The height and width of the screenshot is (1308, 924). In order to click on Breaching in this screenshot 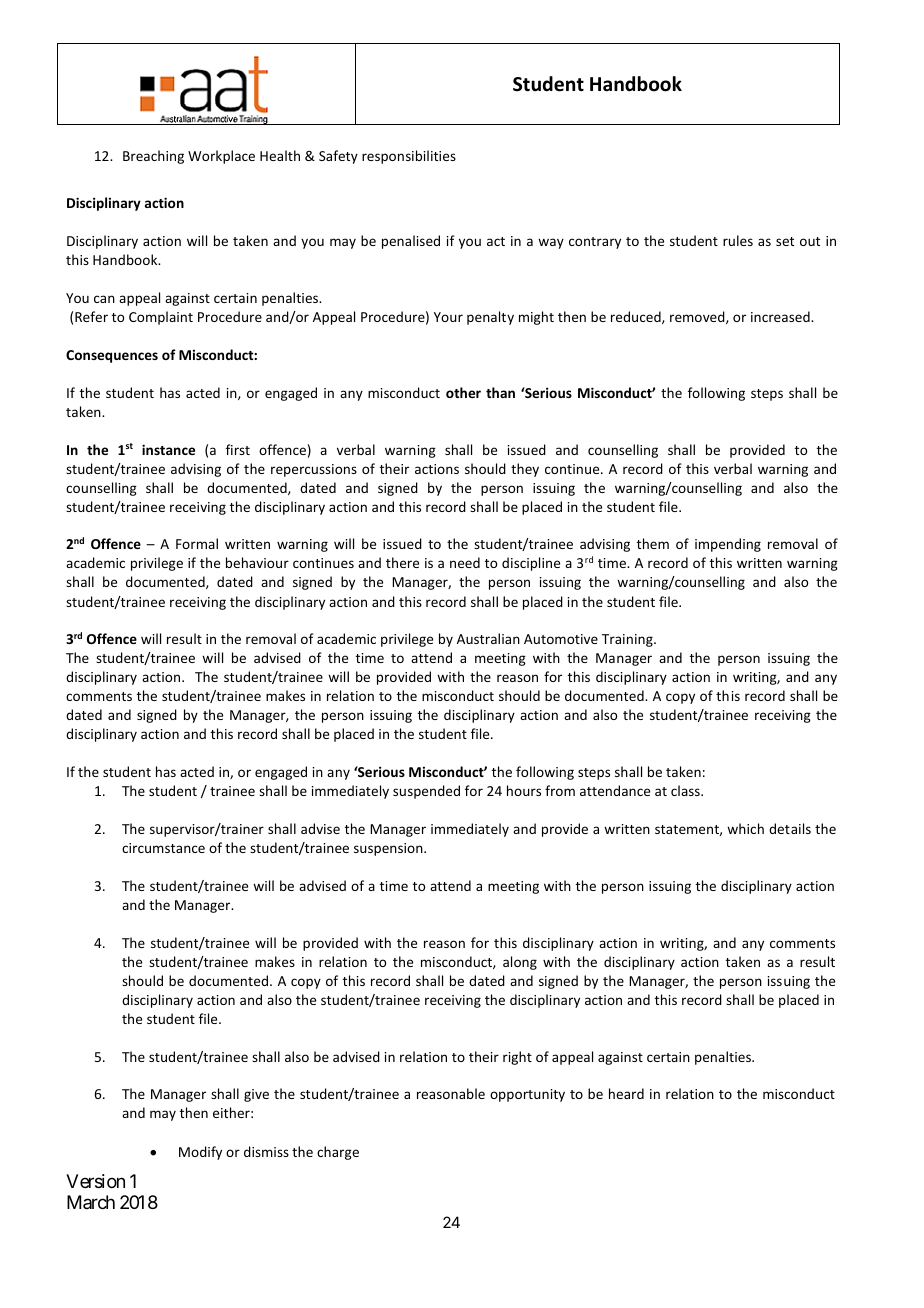, I will do `click(153, 157)`.
